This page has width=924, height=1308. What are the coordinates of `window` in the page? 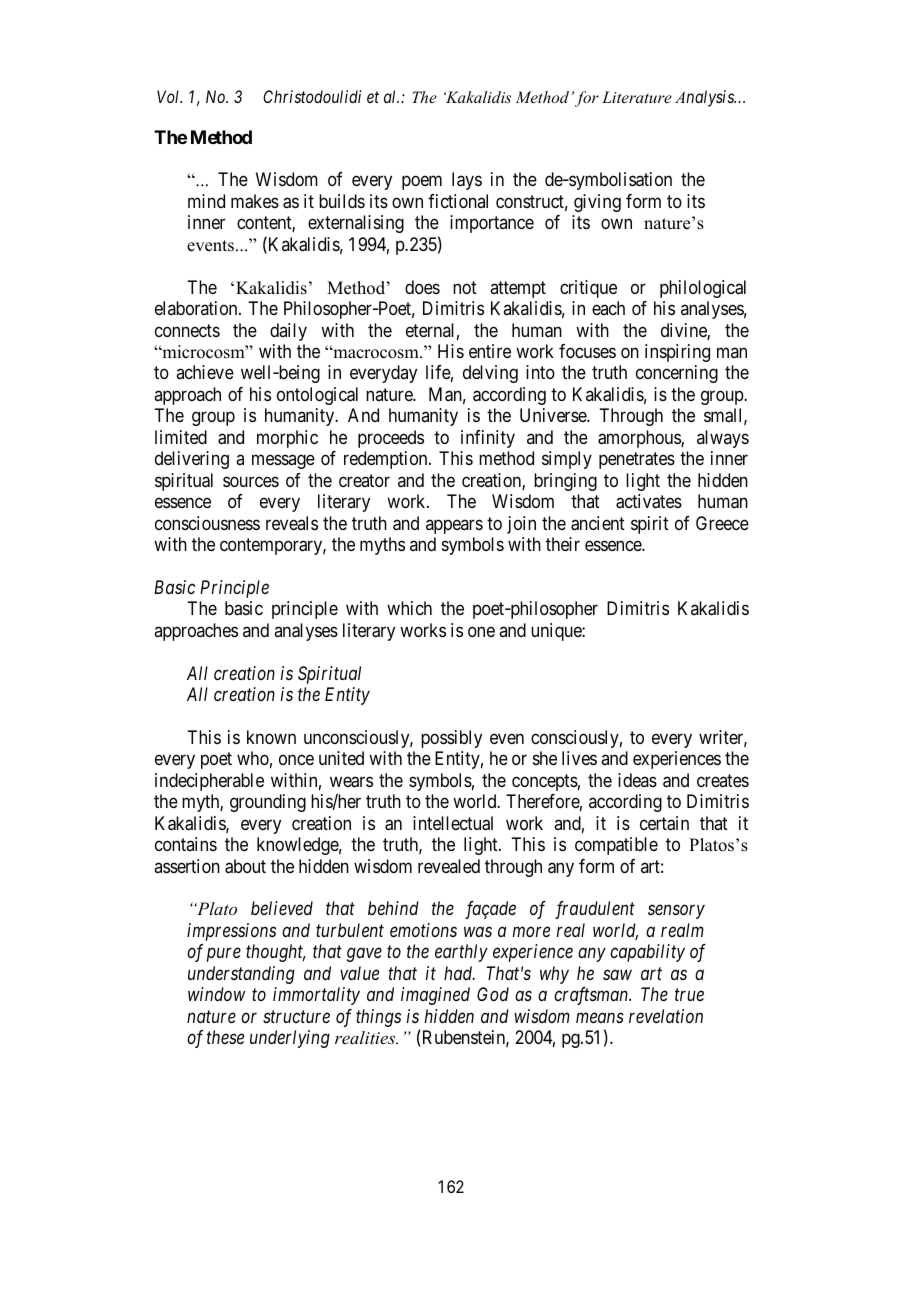 It's located at (217, 994).
